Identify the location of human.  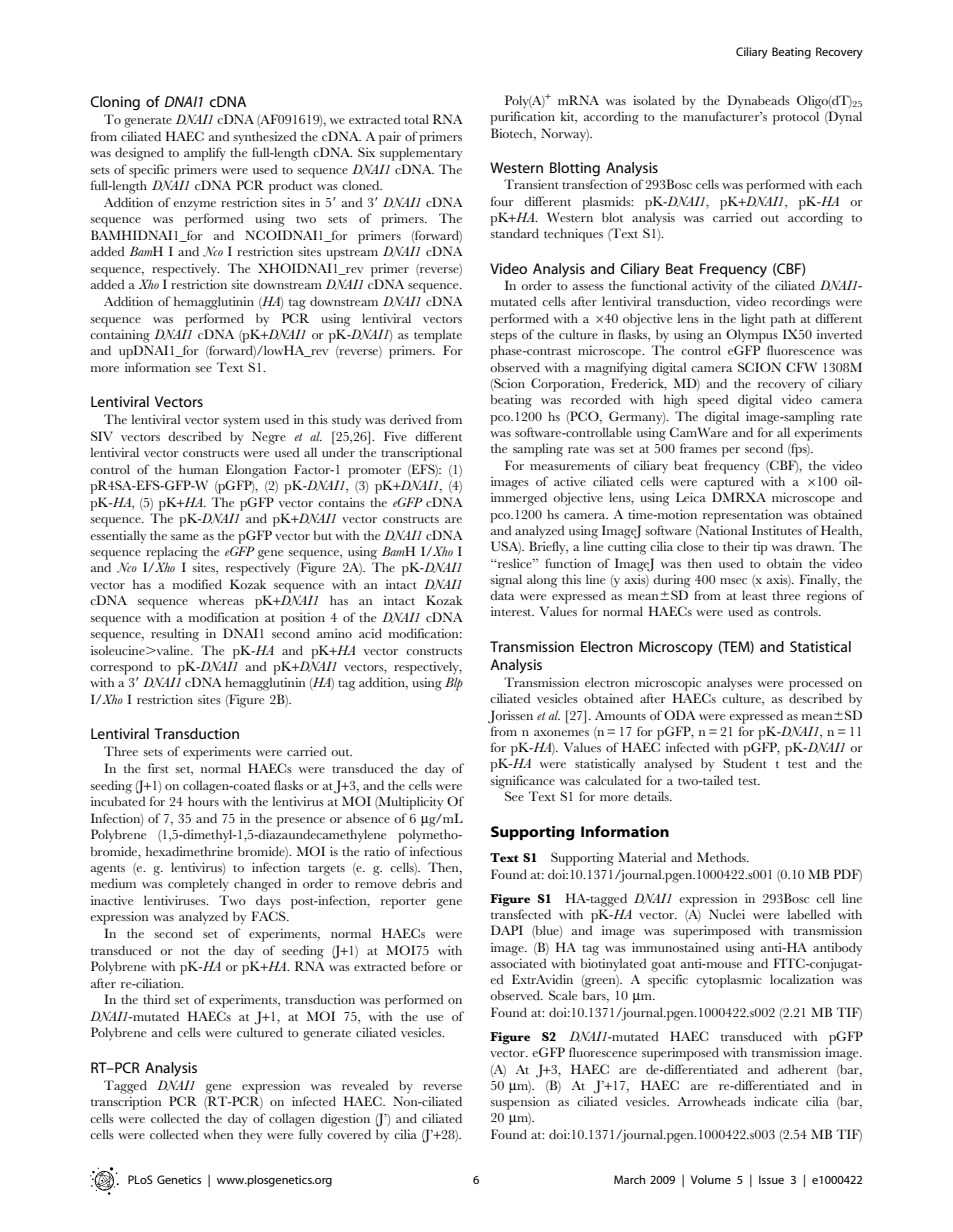
(198, 469).
